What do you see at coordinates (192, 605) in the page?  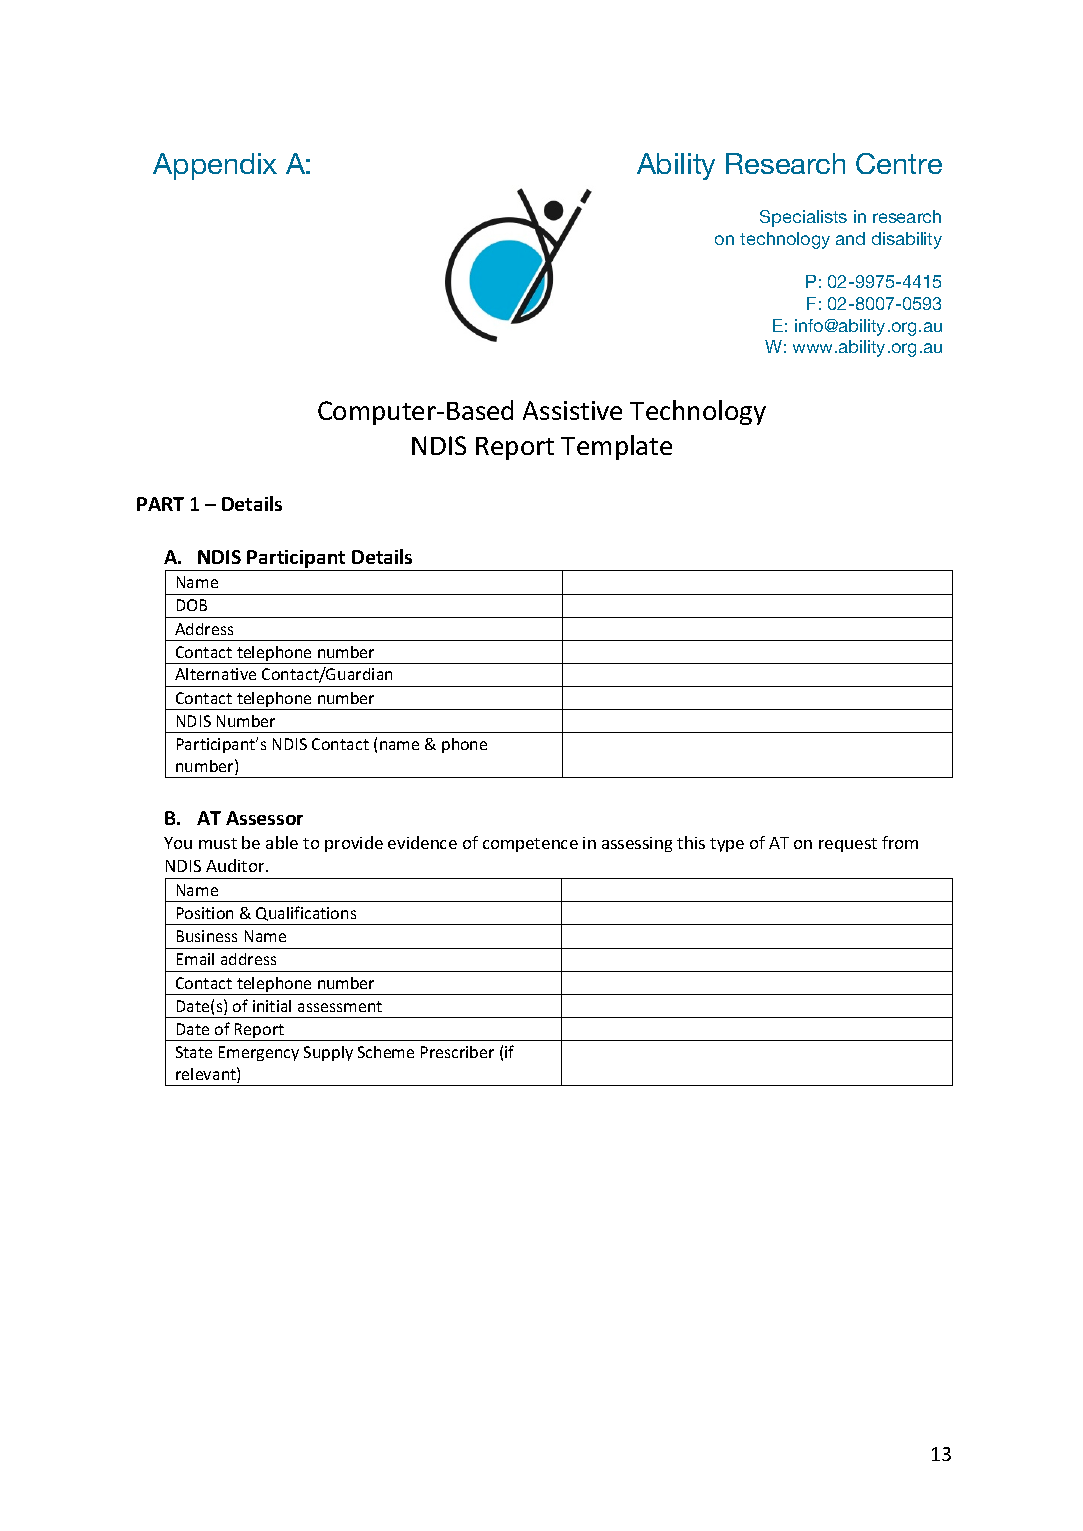 I see `DOB` at bounding box center [192, 605].
